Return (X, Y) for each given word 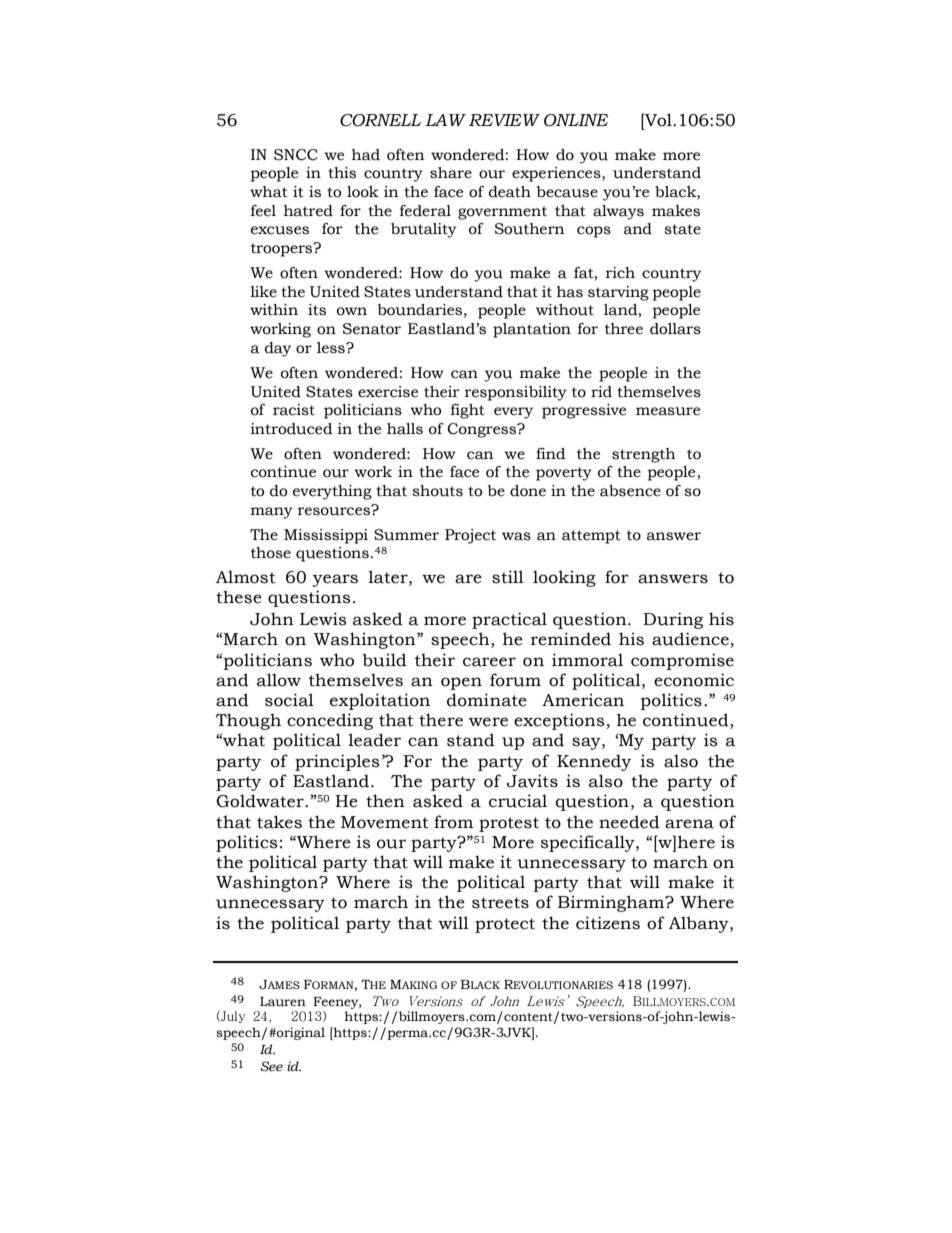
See (272, 1066)
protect (505, 925)
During (673, 620)
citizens (608, 923)
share (451, 173)
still (508, 577)
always (618, 212)
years (335, 580)
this (342, 173)
